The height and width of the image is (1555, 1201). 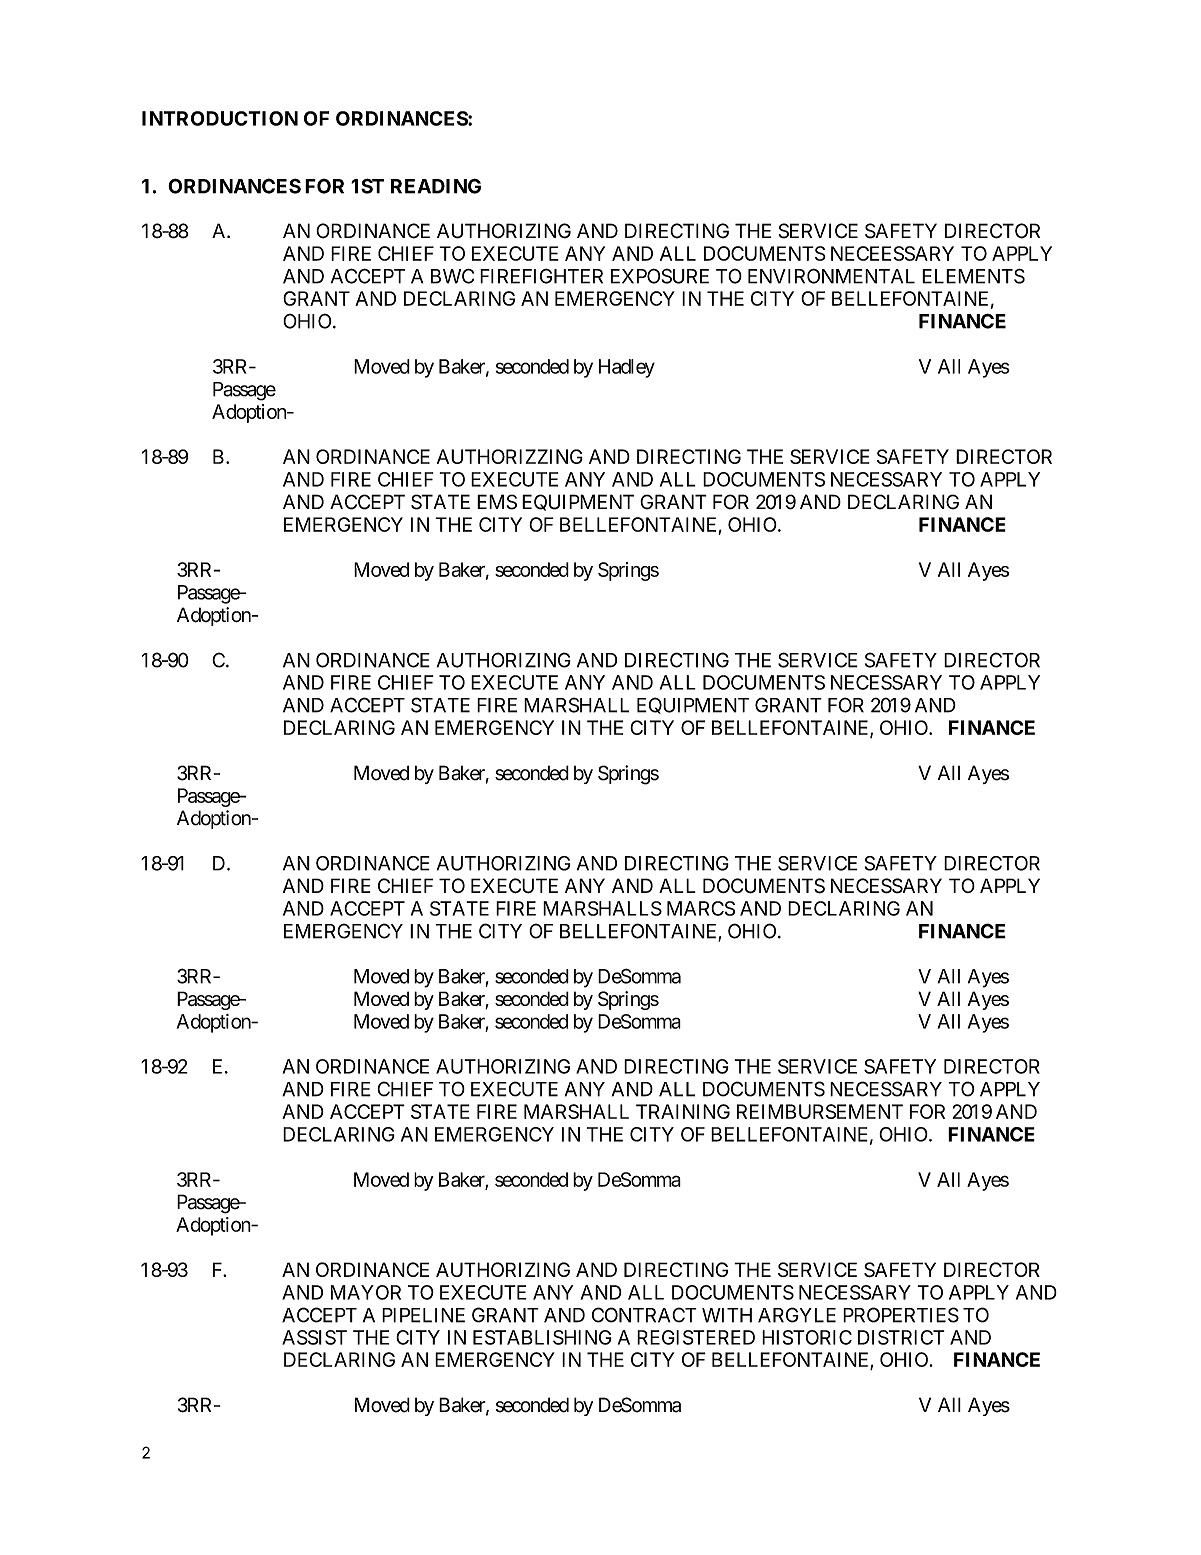 I want to click on ASSIST, so click(x=314, y=1337).
